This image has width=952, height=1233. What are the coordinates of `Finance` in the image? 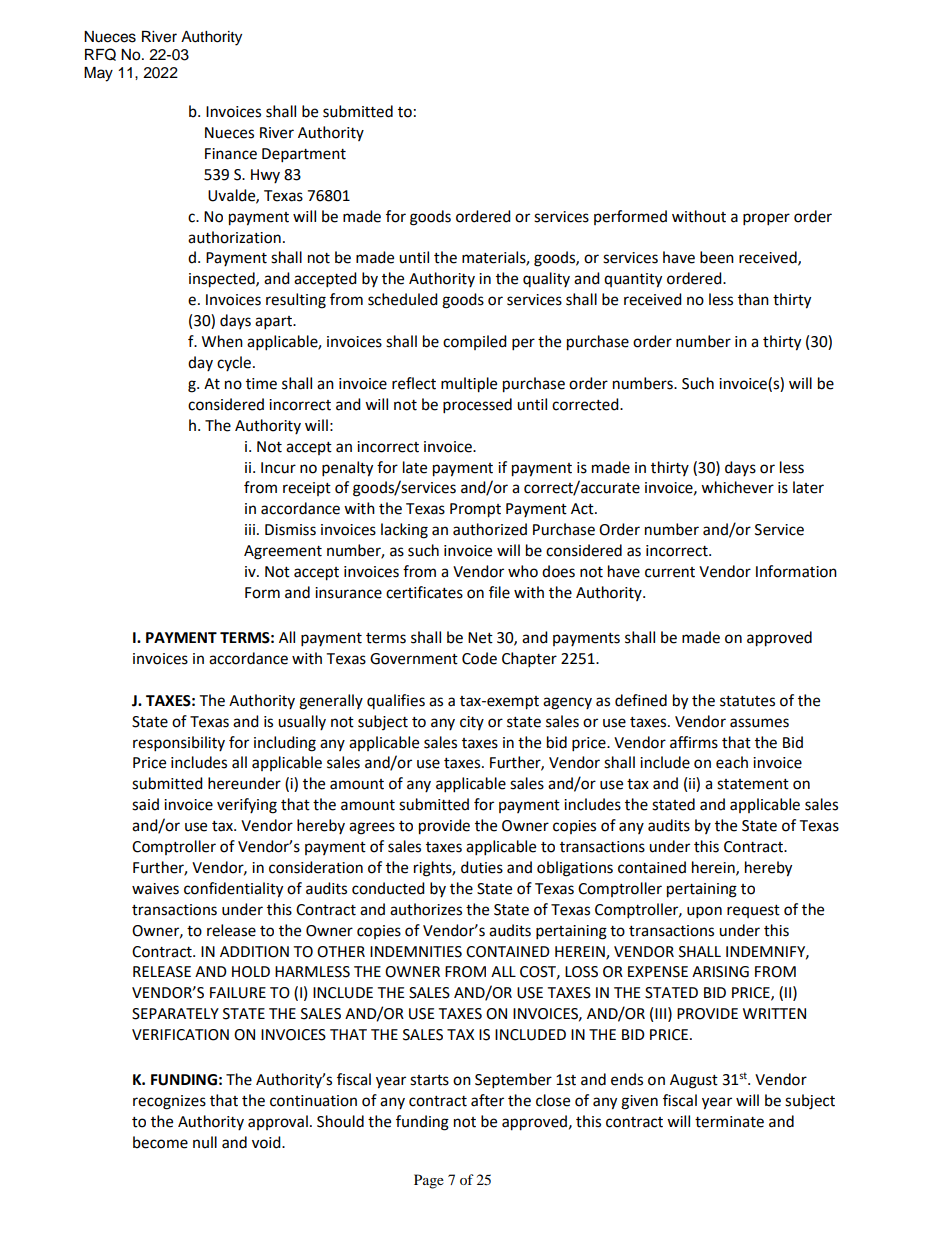 It's located at (231, 154).
